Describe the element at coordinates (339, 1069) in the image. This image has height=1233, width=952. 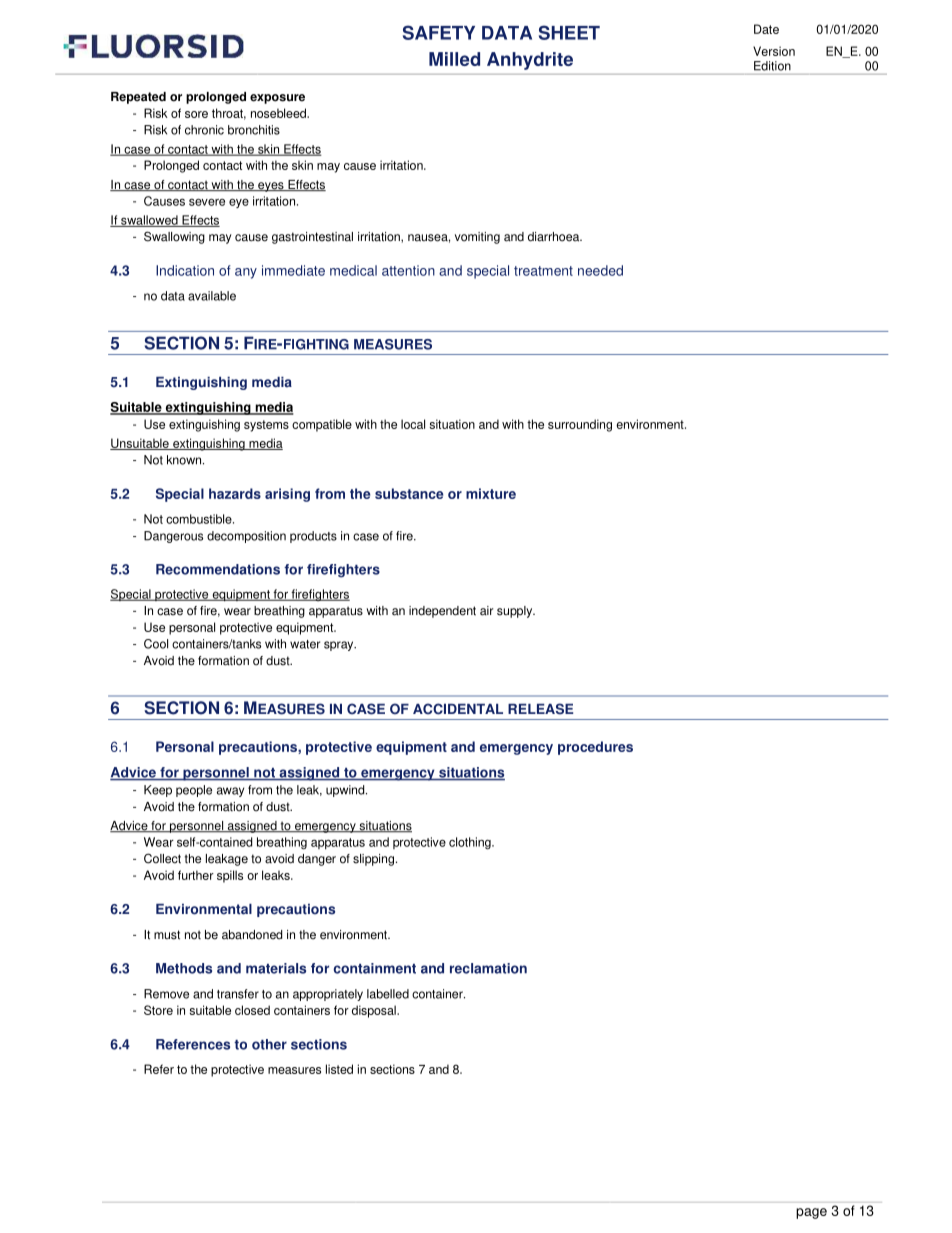
I see `listed` at that location.
